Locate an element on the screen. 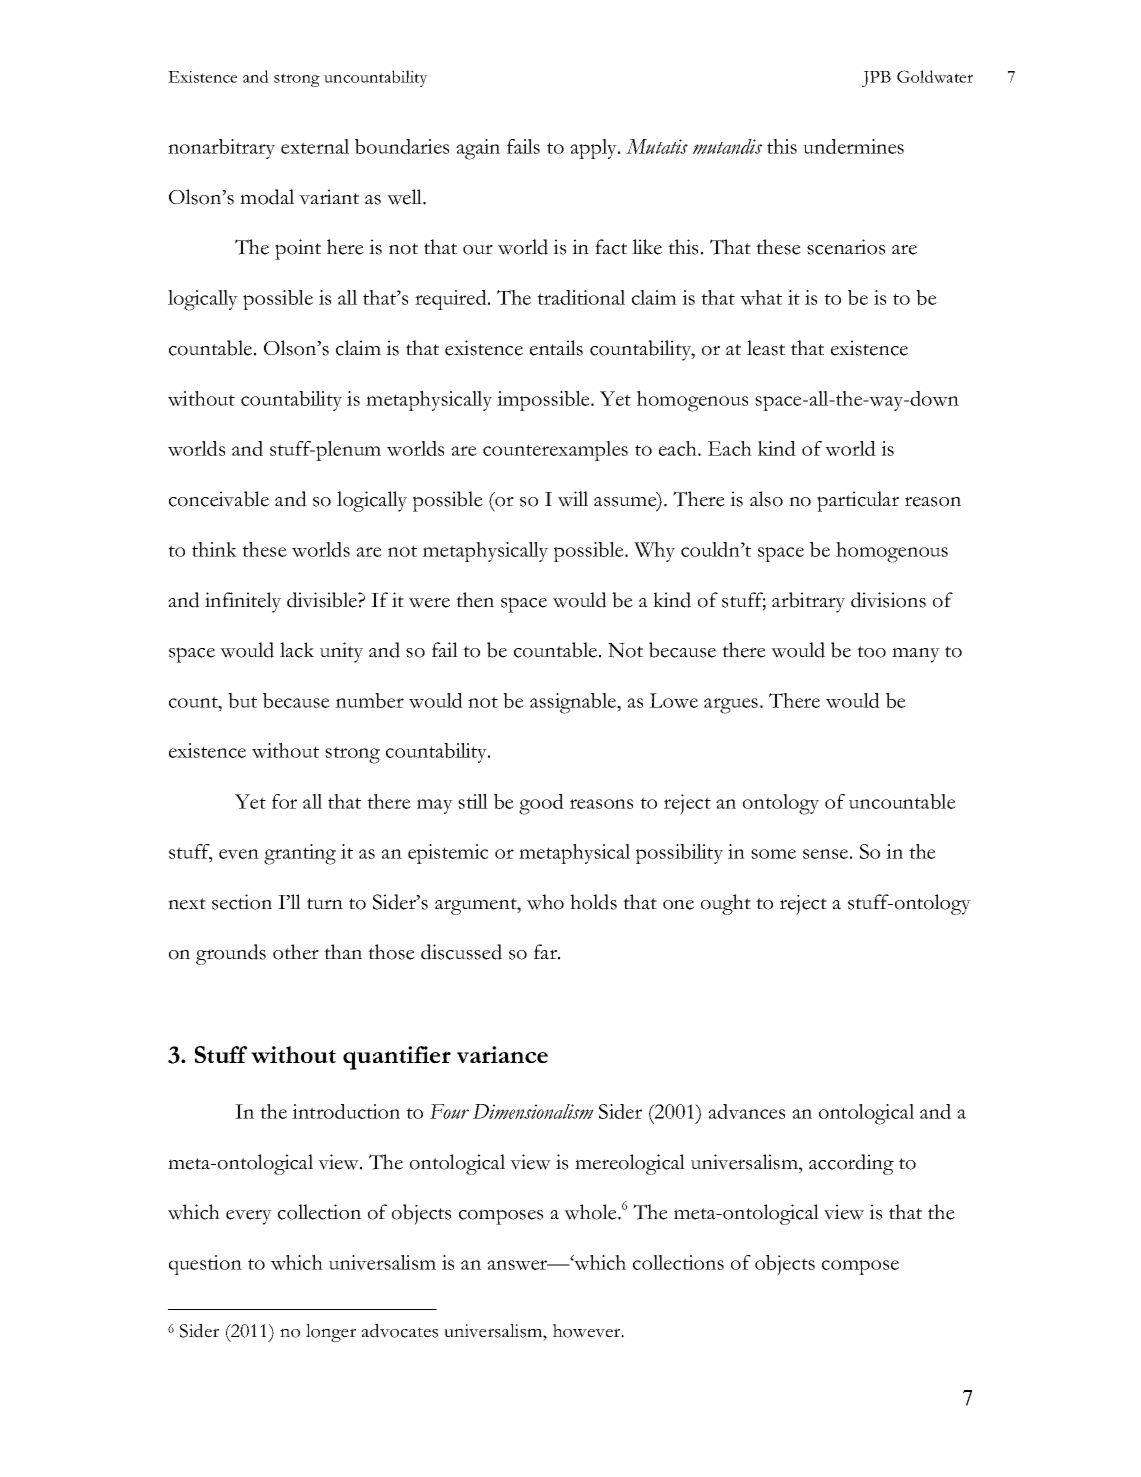  least is located at coordinates (766, 348).
